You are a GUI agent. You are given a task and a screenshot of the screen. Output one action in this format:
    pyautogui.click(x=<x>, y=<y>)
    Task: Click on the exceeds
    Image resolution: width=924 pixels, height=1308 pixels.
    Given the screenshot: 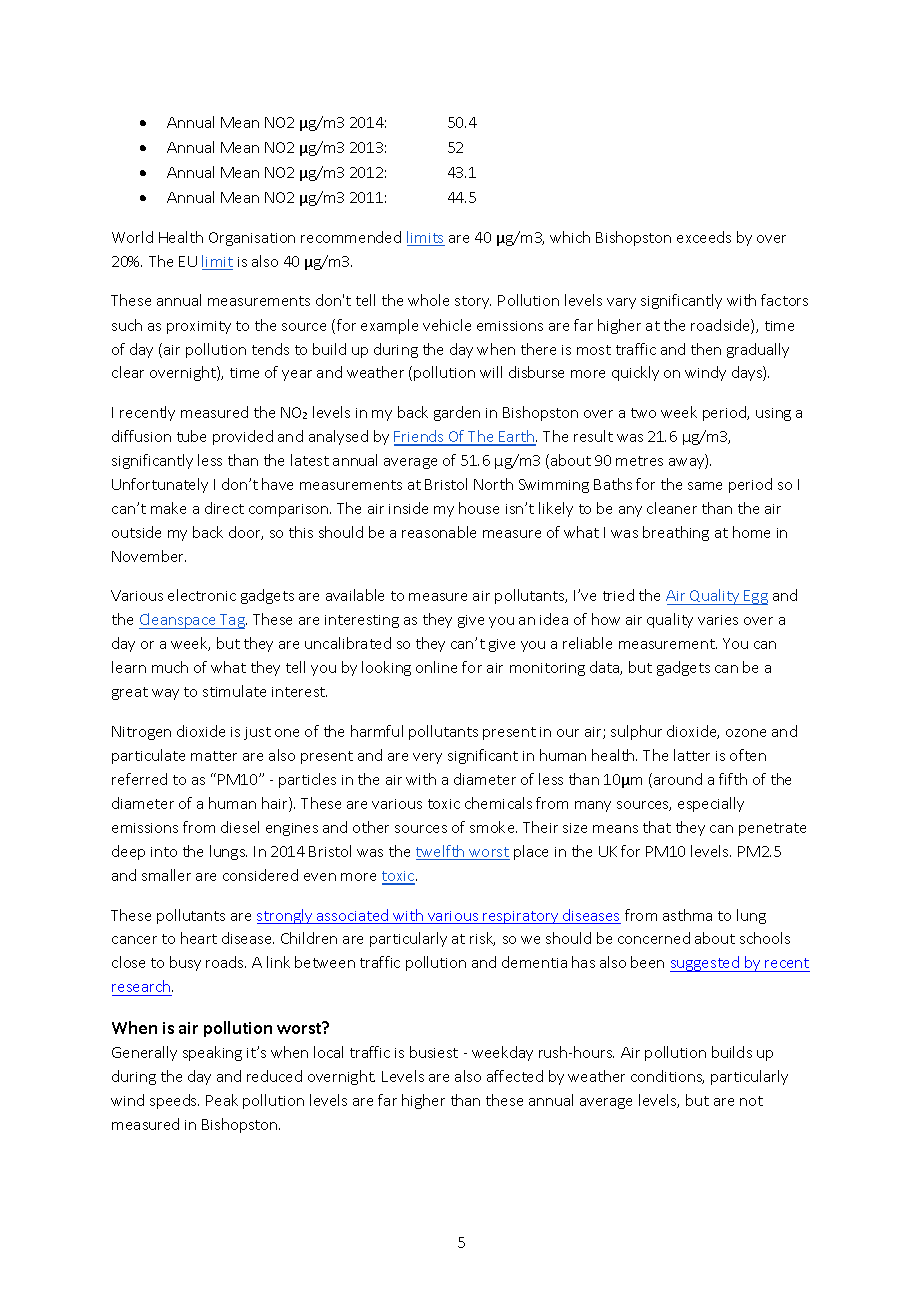 What is the action you would take?
    pyautogui.click(x=704, y=237)
